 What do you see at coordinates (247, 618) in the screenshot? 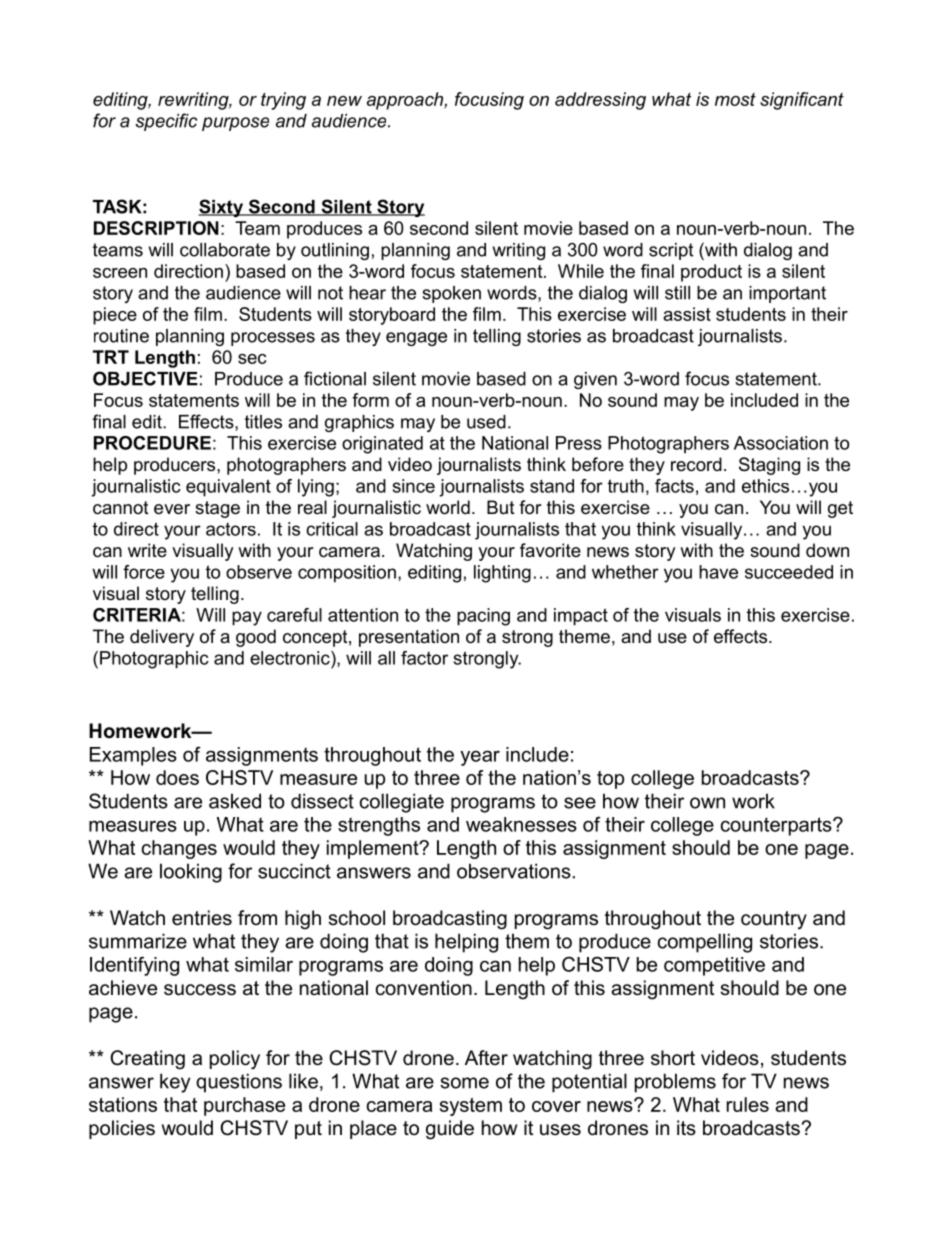
I see `pay` at bounding box center [247, 618].
